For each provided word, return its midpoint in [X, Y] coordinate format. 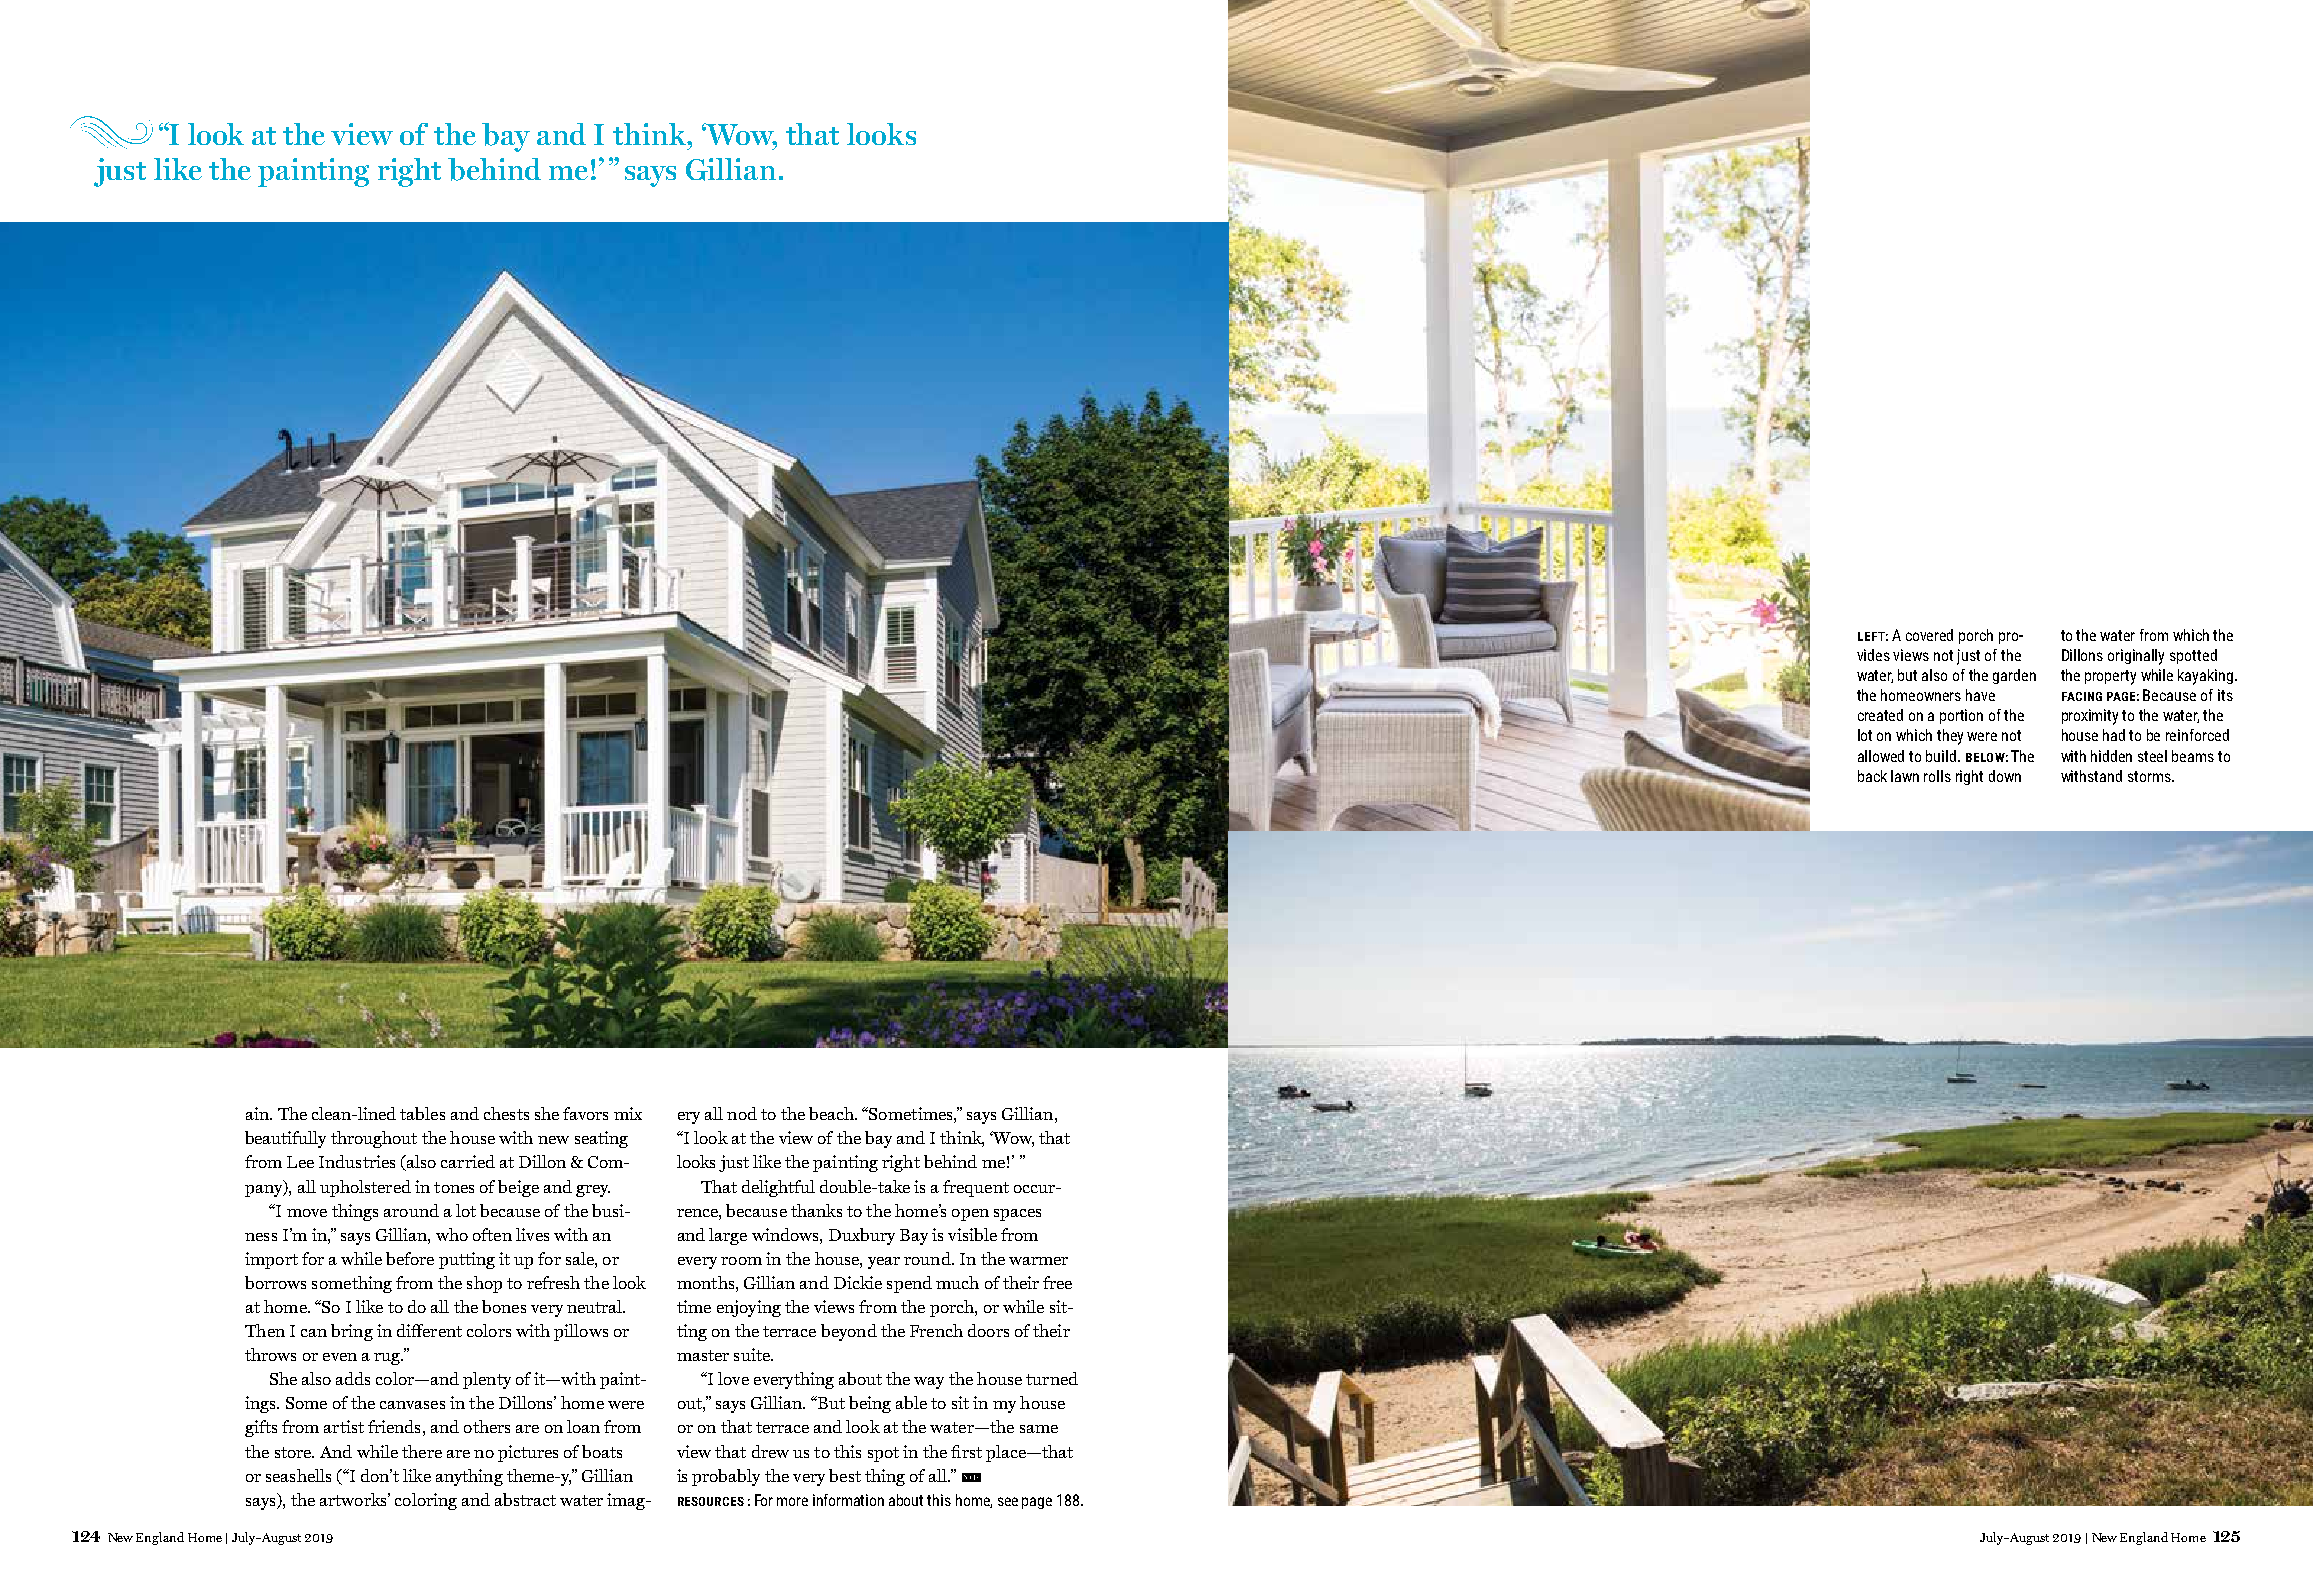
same [1039, 1429]
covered [1929, 635]
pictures [528, 1453]
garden [2014, 676]
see [1008, 1501]
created [1880, 715]
